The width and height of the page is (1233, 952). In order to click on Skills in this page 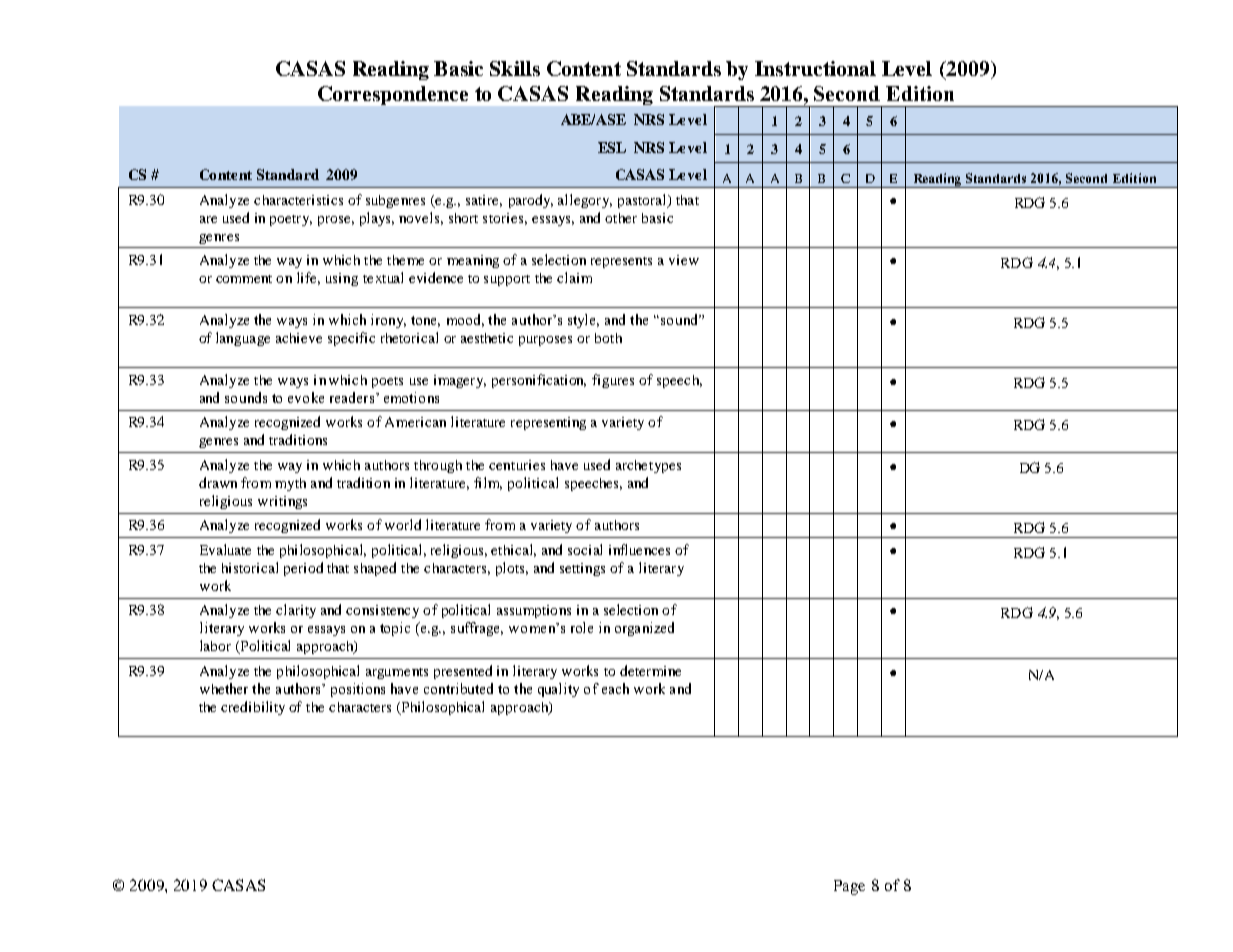, I will do `click(515, 68)`.
